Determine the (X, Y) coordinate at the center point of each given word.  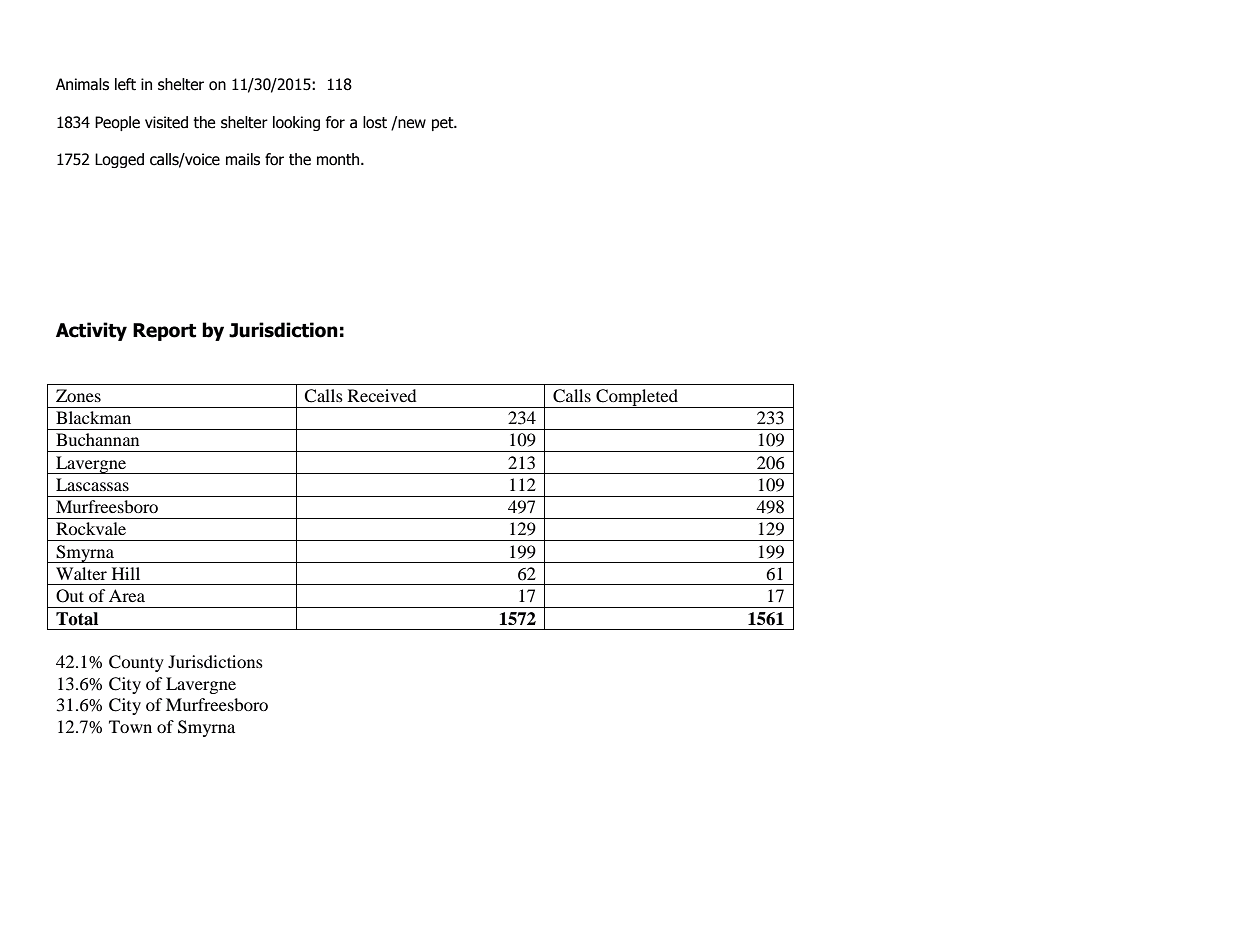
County (136, 663)
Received (382, 395)
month (339, 159)
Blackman (93, 417)
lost (375, 122)
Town (130, 726)
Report (164, 332)
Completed (637, 398)
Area (127, 595)
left (125, 84)
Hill (126, 573)
